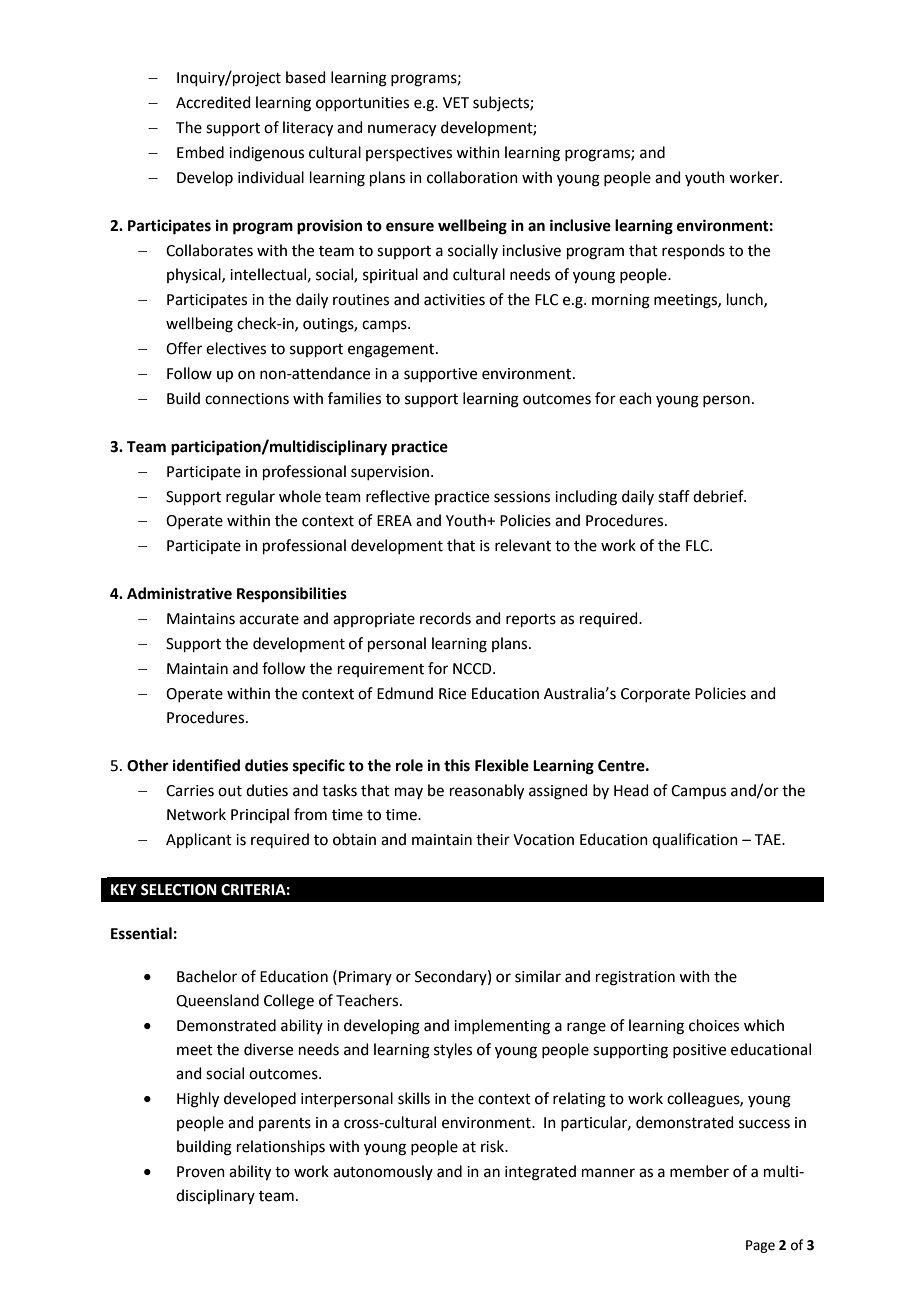  I want to click on regular, so click(250, 498).
